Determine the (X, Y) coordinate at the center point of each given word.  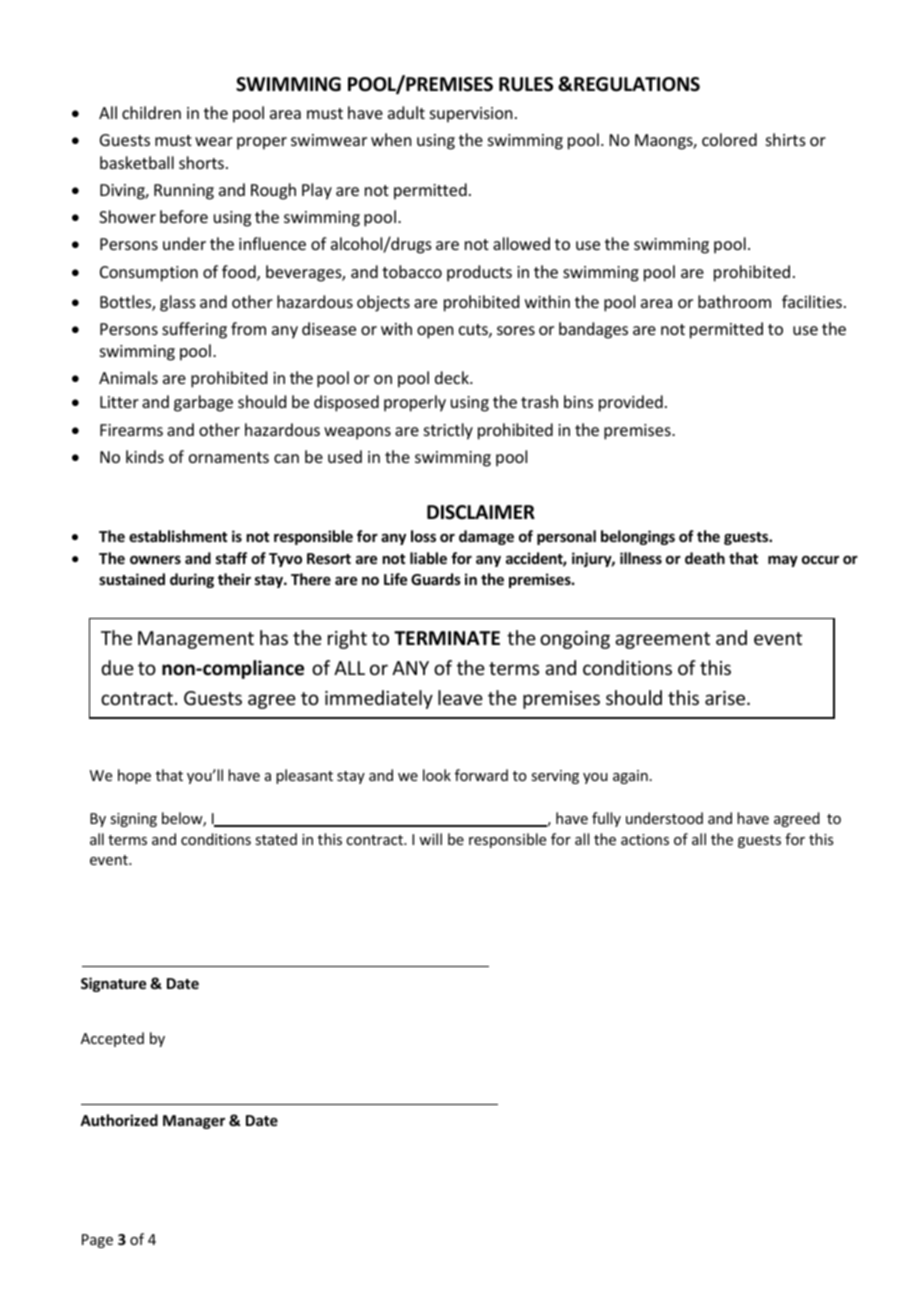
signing (133, 820)
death (705, 558)
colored (729, 139)
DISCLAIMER (481, 512)
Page (97, 1241)
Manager (194, 1122)
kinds (145, 456)
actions (645, 839)
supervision (471, 115)
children (151, 112)
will (430, 839)
